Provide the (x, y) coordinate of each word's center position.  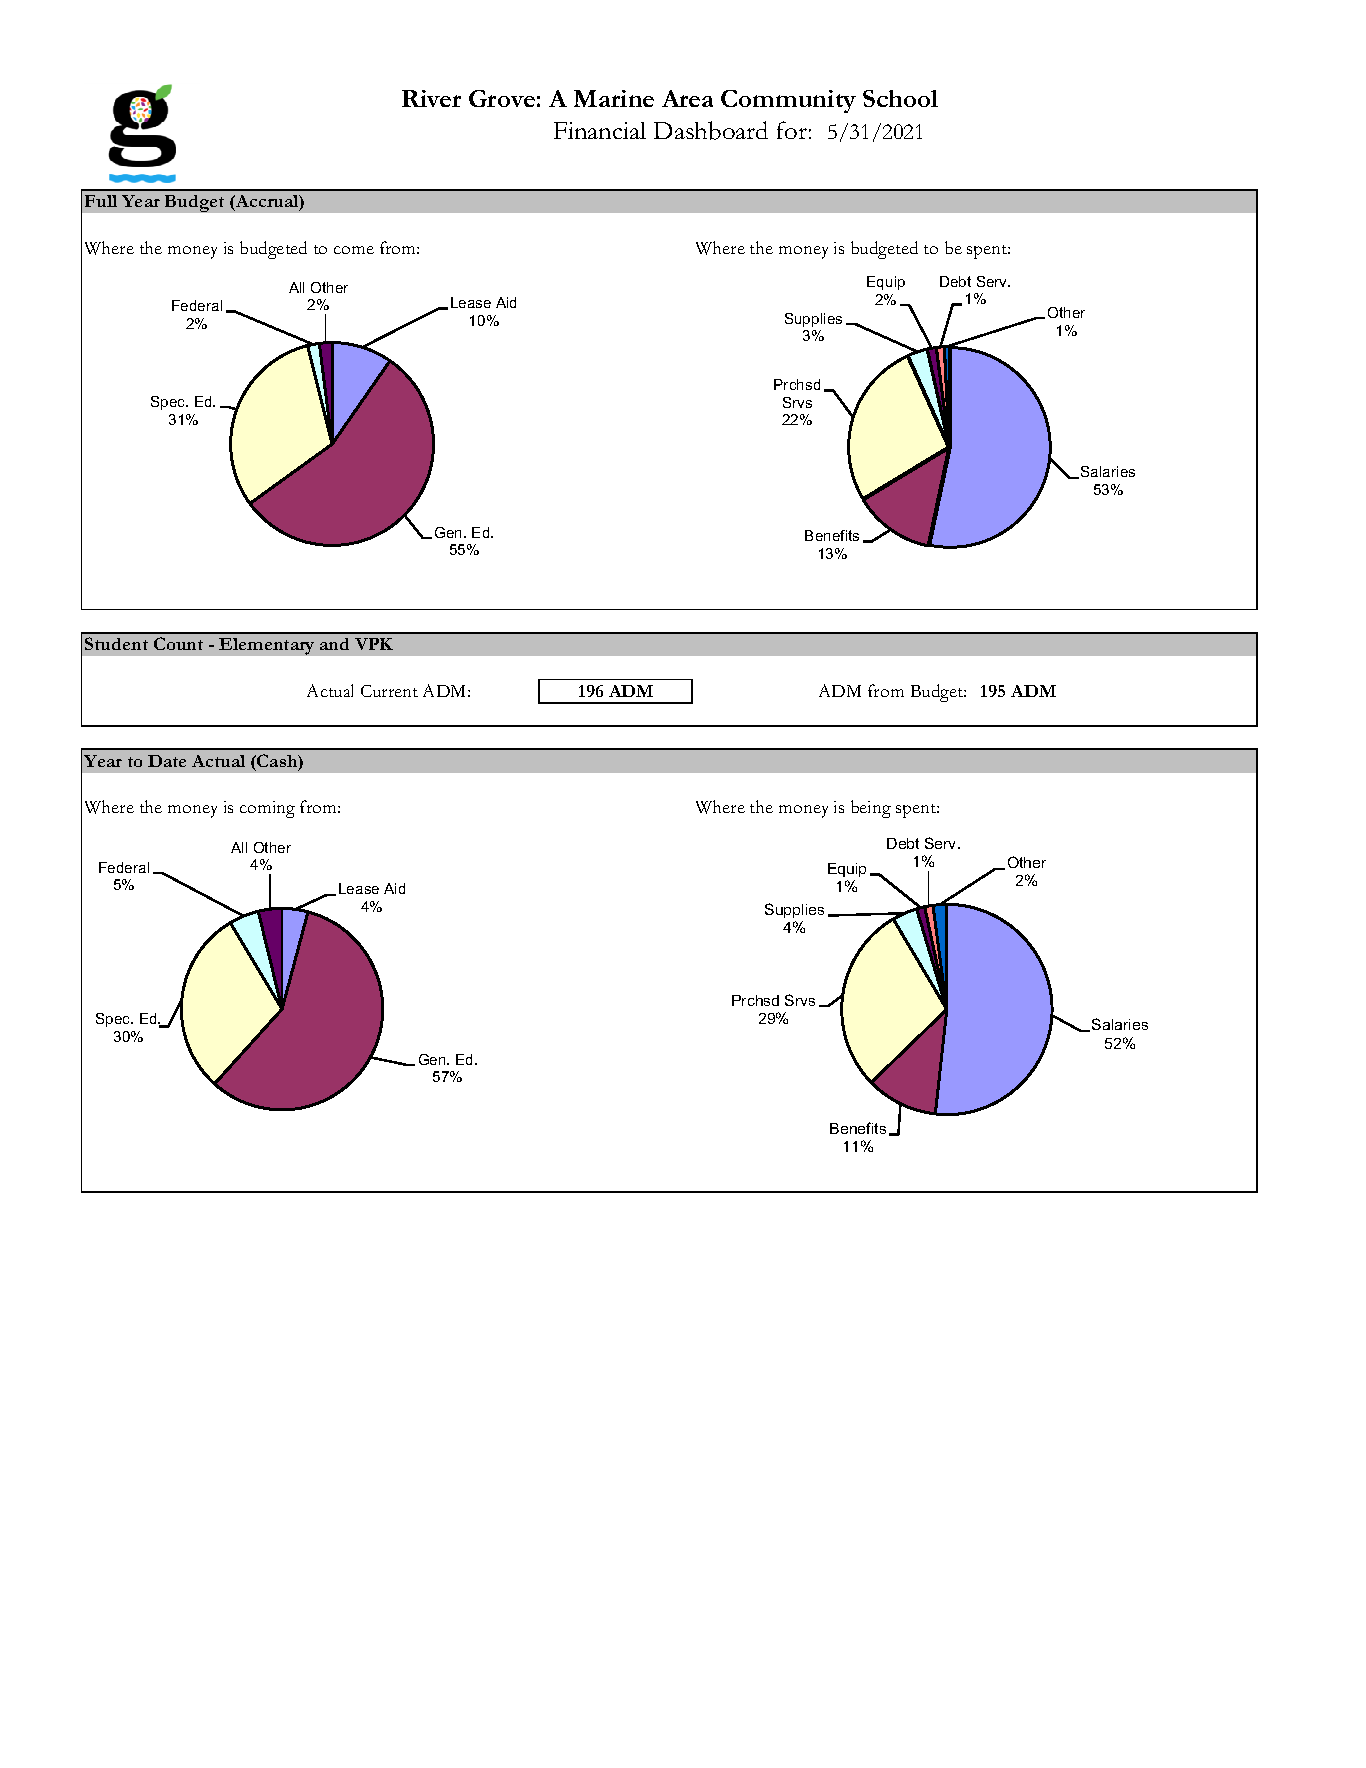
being (871, 809)
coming (267, 809)
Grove (502, 98)
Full (101, 201)
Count (178, 643)
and (334, 644)
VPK (374, 644)
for (792, 130)
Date (167, 761)
